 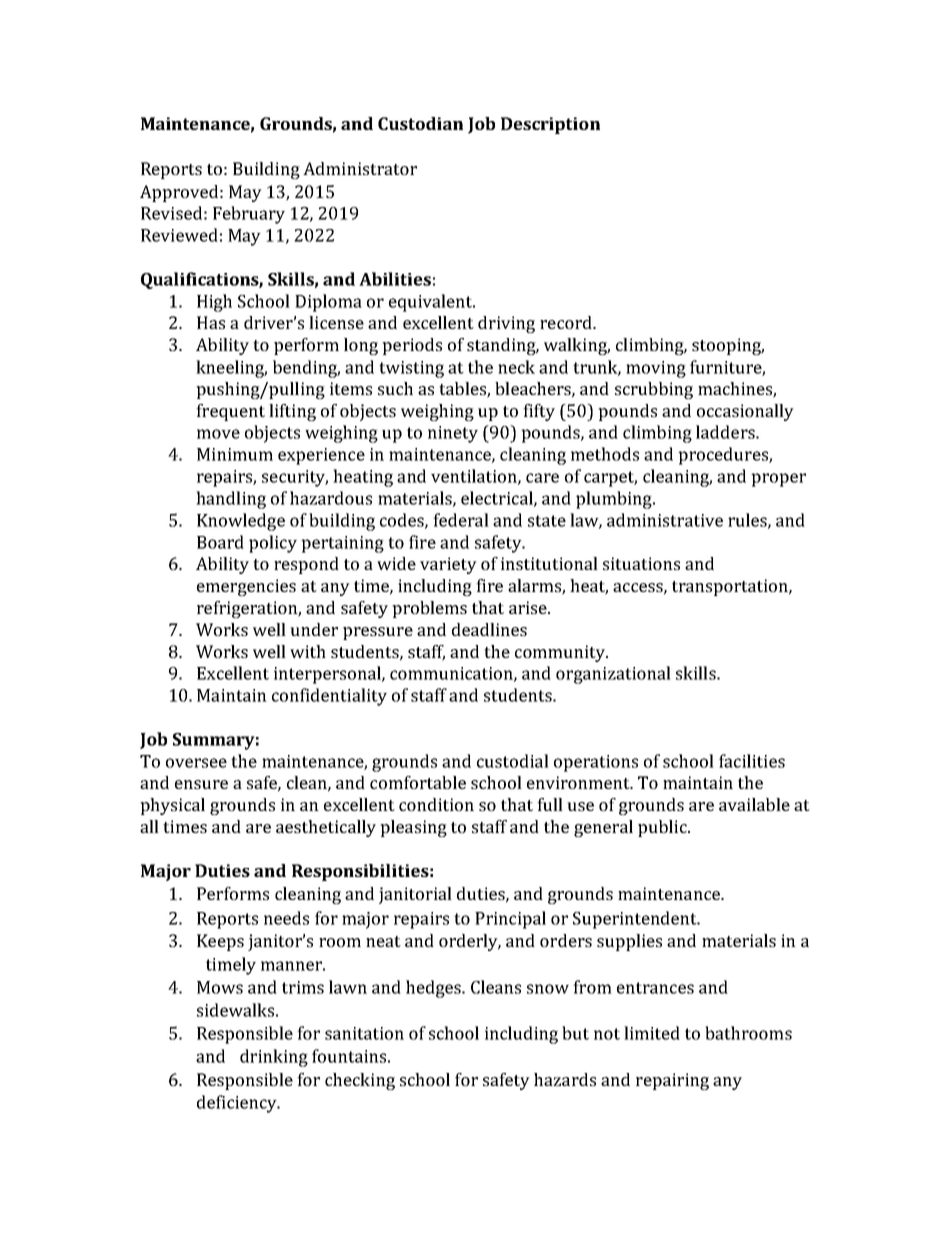 What do you see at coordinates (326, 828) in the page?
I see `aesthetically` at bounding box center [326, 828].
